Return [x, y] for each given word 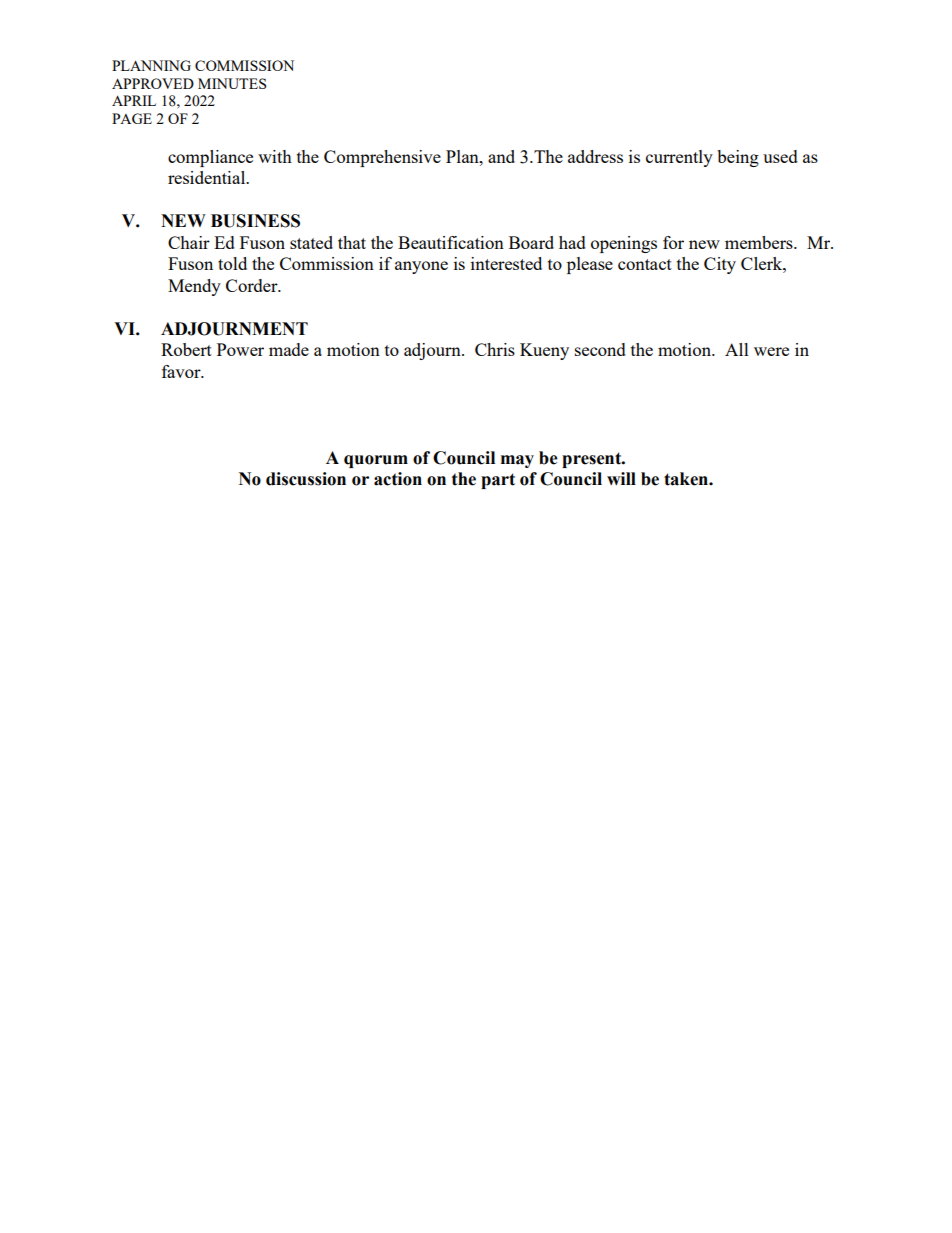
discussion [306, 479]
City [720, 265]
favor [182, 371]
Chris [495, 349]
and [501, 156]
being [738, 158]
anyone [421, 267]
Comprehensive [382, 158]
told [232, 263]
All [737, 349]
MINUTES [232, 83]
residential [208, 177]
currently [679, 158]
